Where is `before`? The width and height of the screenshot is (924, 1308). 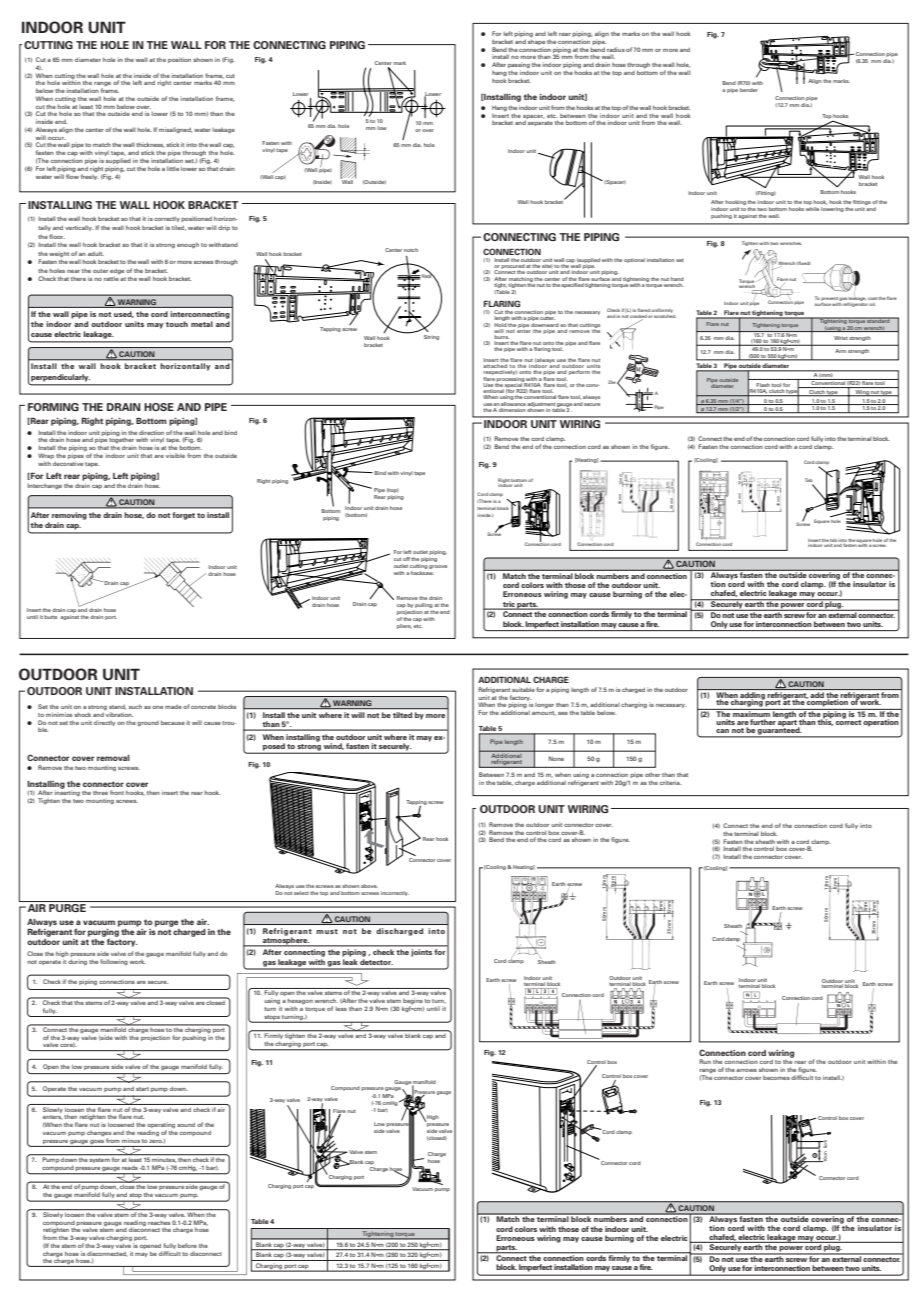
before is located at coordinates (187, 1245).
